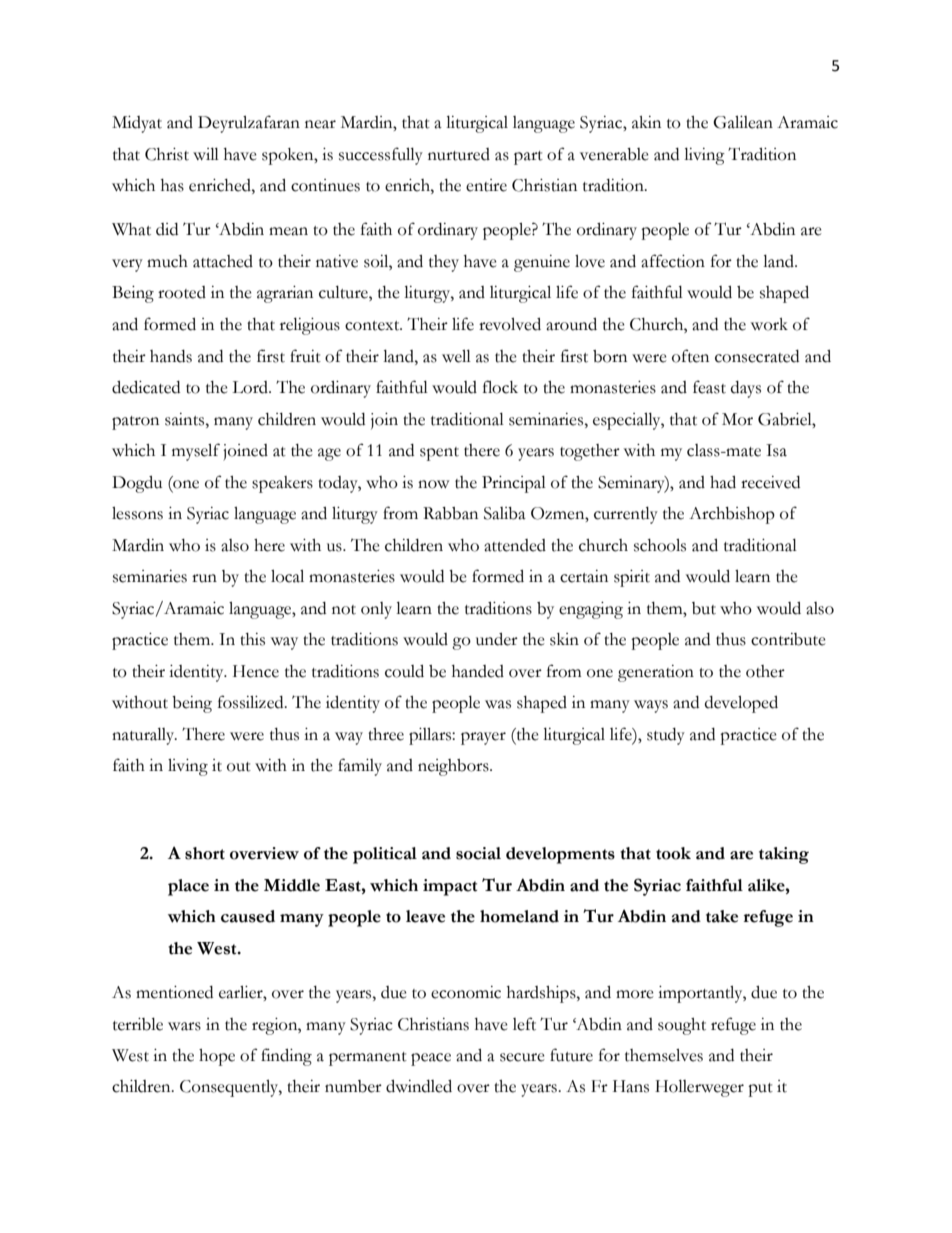  Describe the element at coordinates (497, 639) in the screenshot. I see `under` at that location.
